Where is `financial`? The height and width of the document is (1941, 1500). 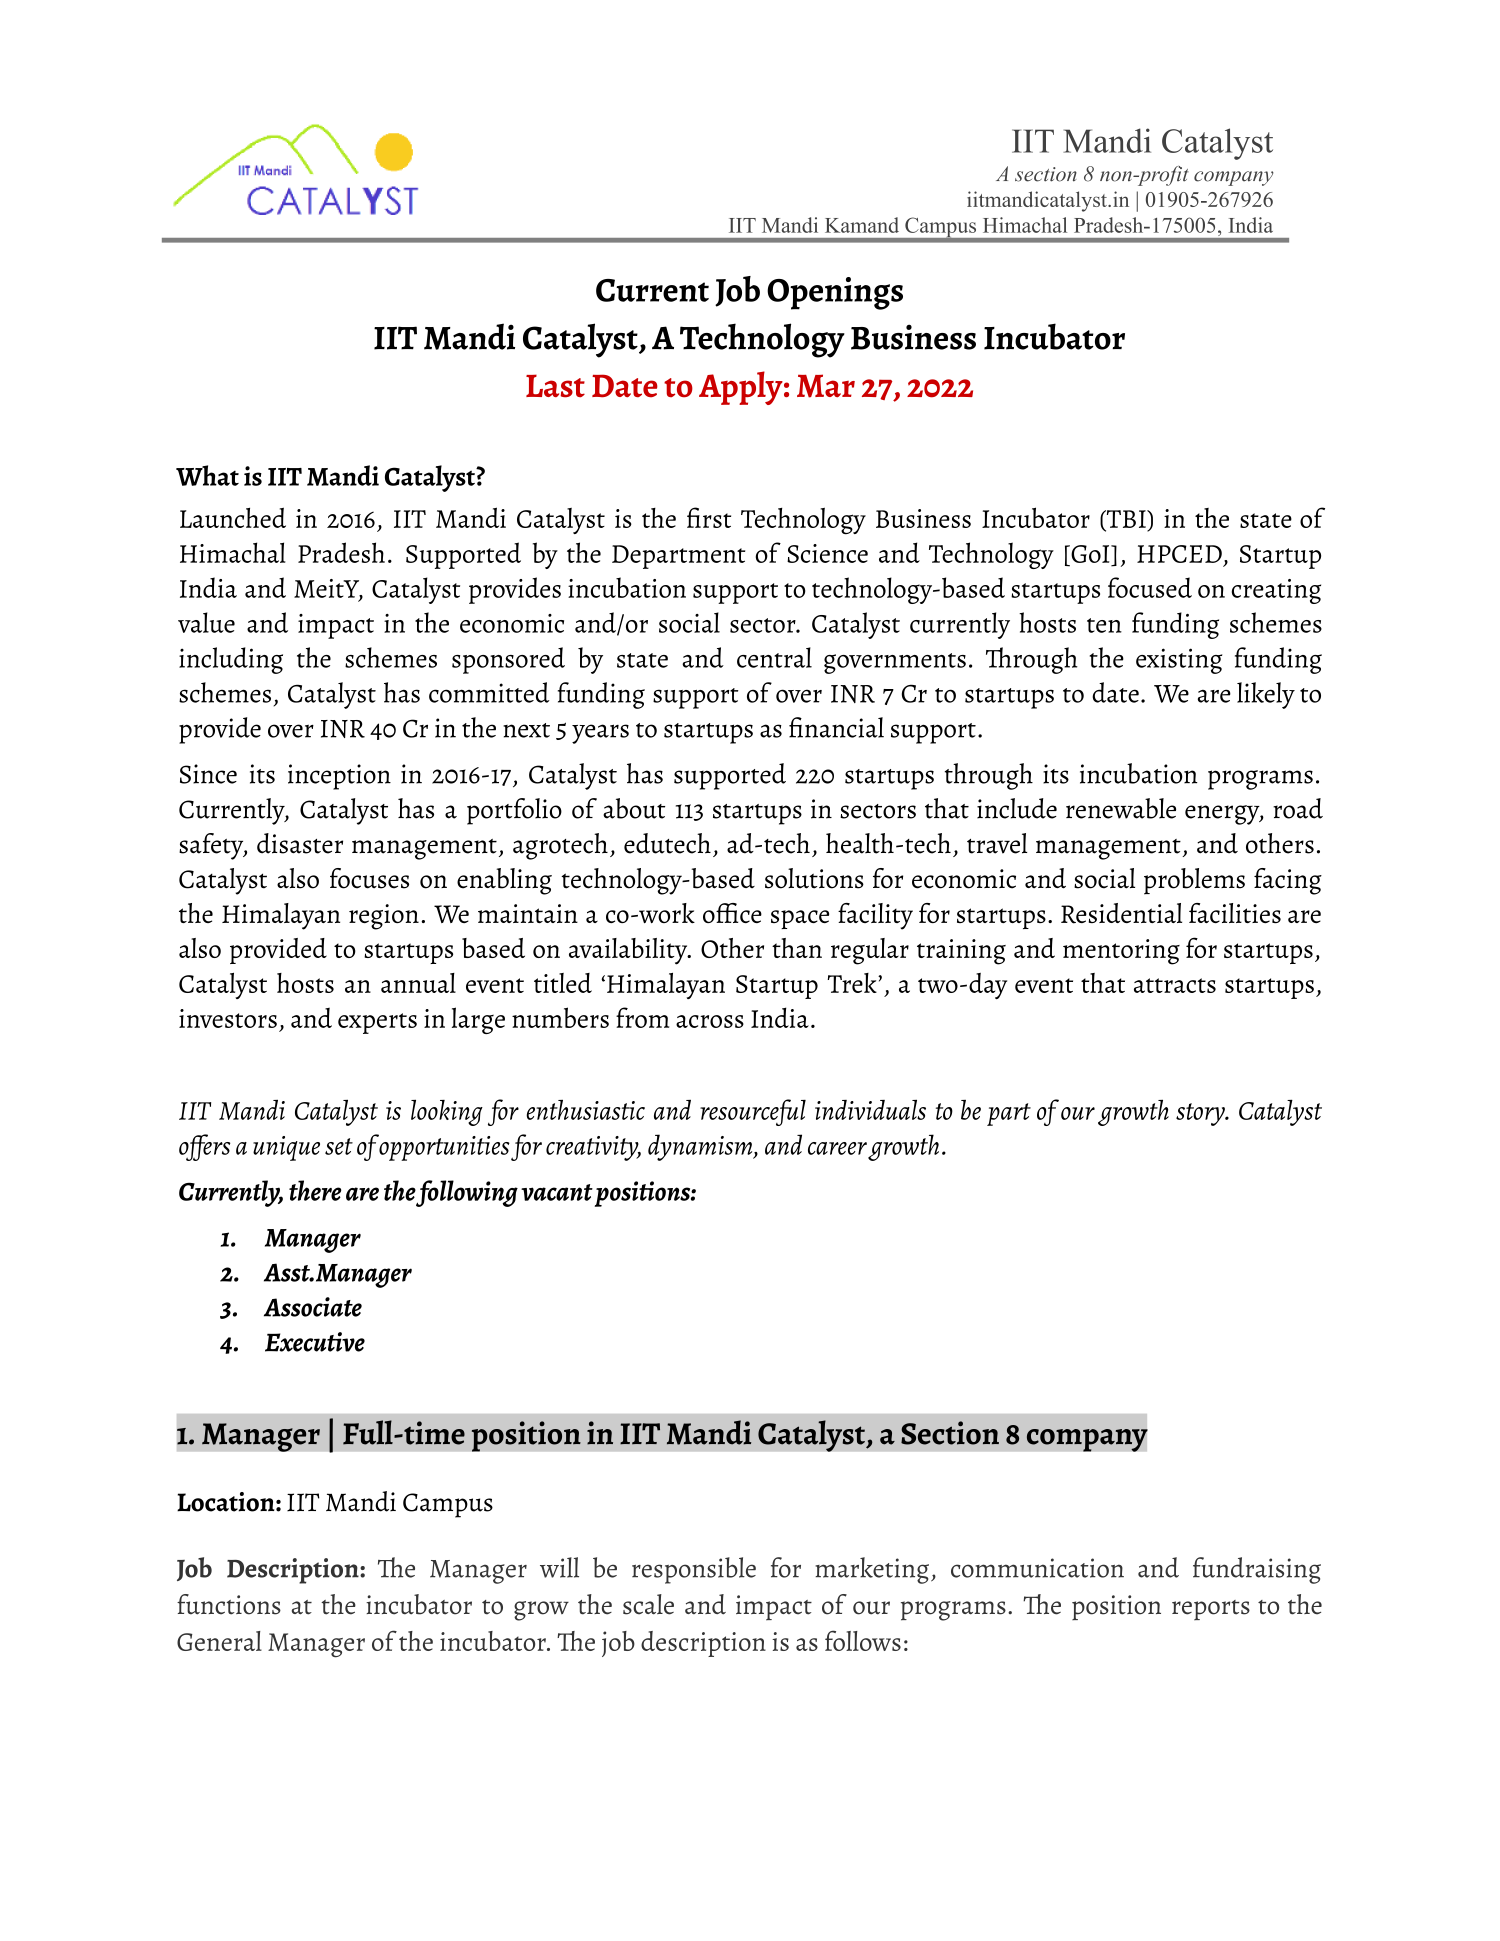 financial is located at coordinates (836, 727).
